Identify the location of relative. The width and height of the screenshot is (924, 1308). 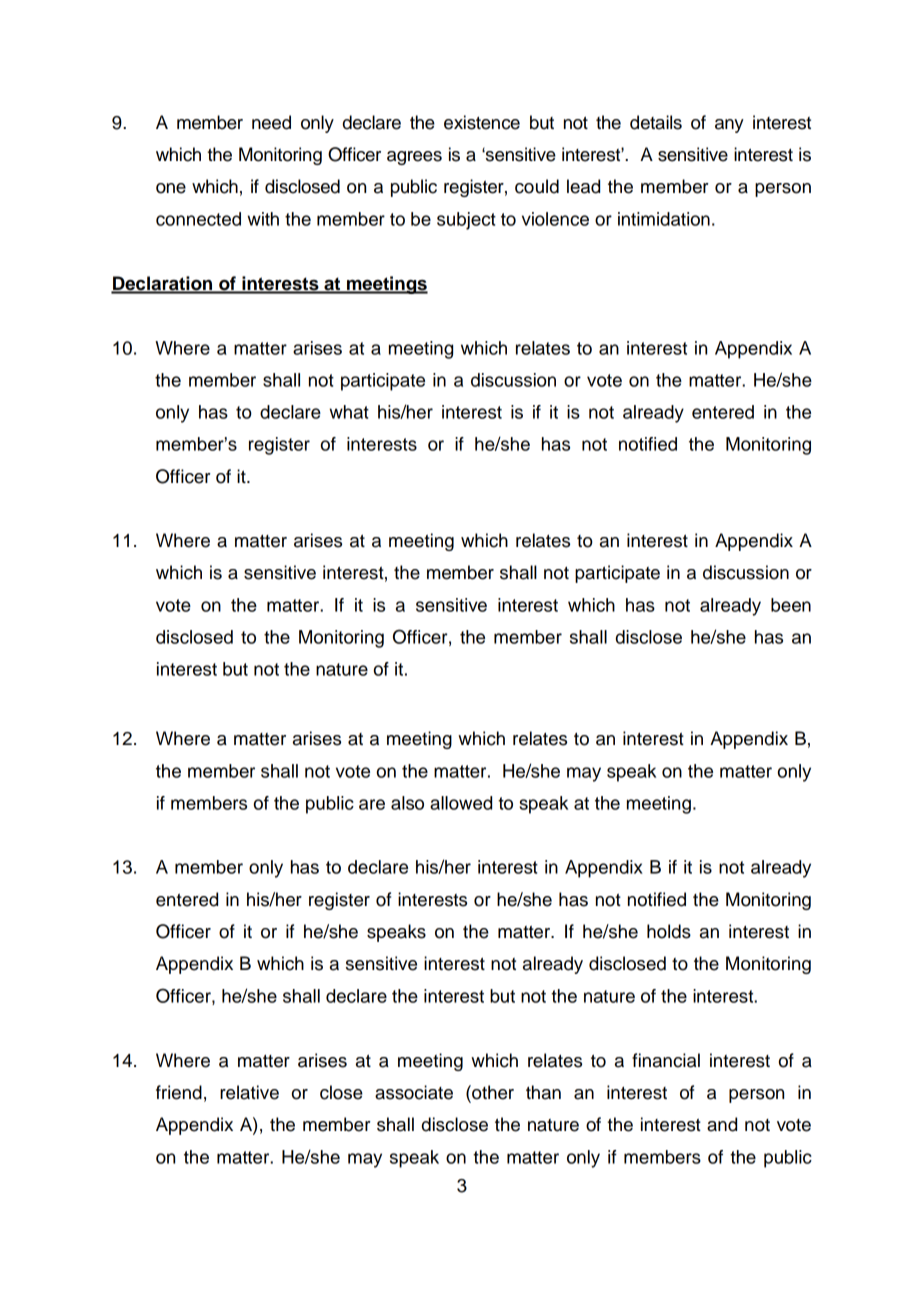
(249, 1092).
